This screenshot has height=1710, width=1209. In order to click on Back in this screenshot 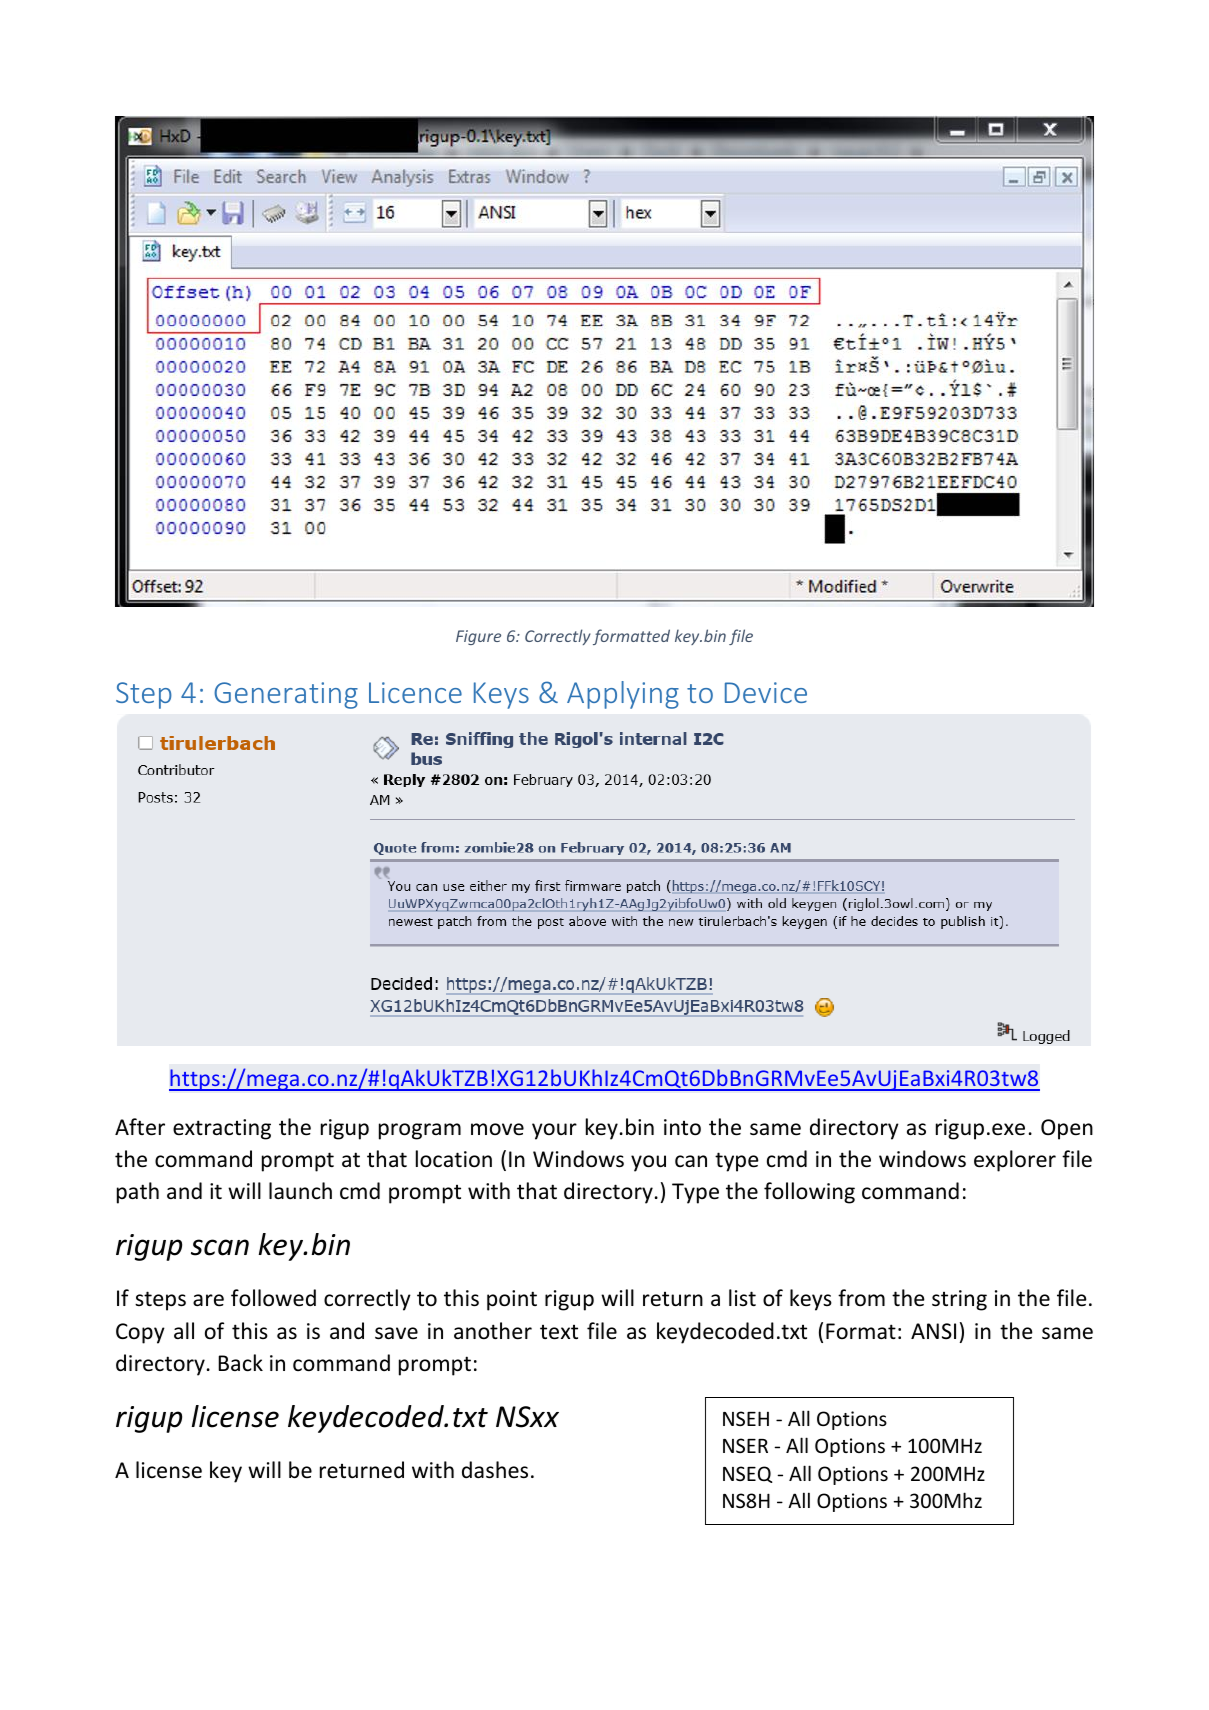, I will do `click(240, 1363)`.
